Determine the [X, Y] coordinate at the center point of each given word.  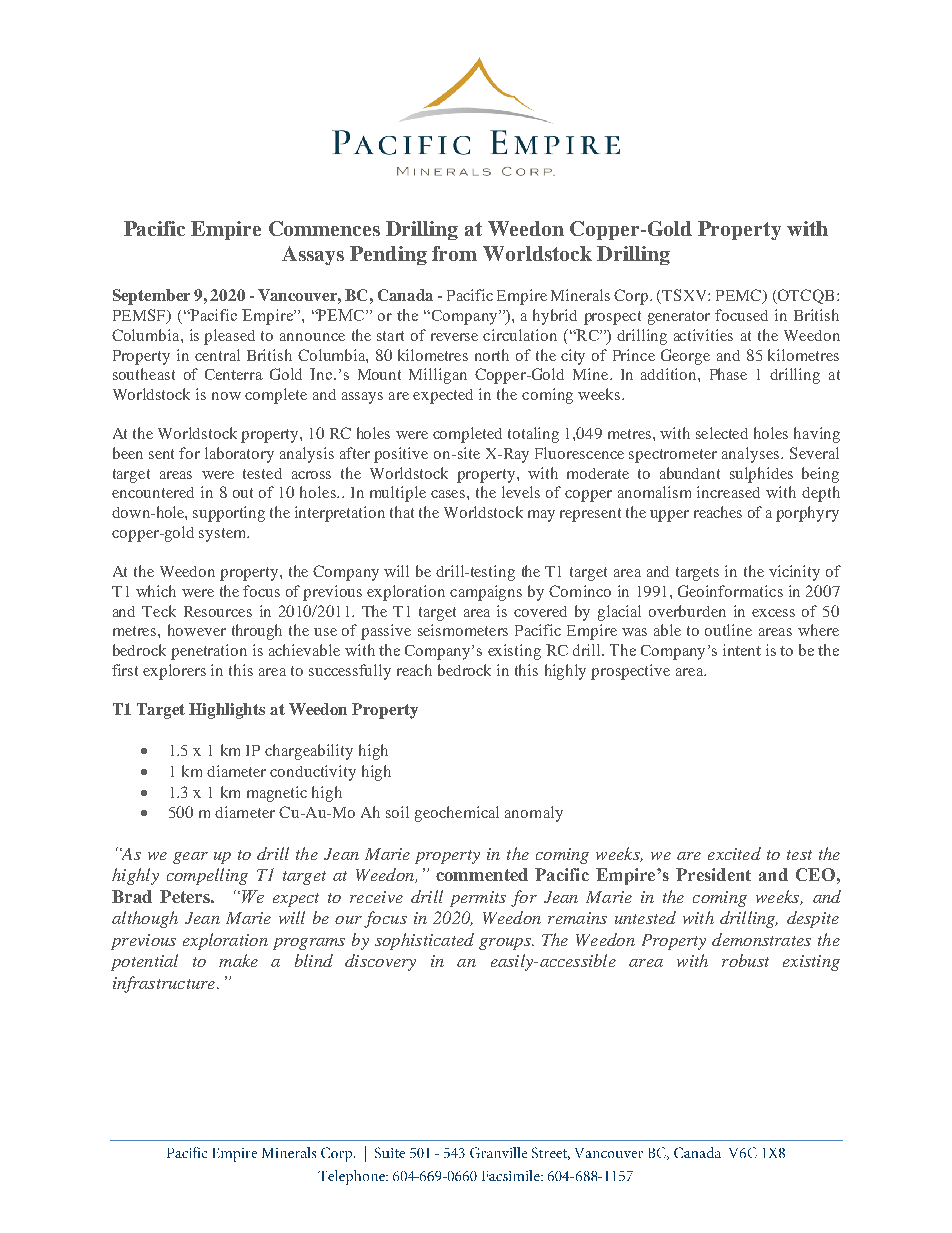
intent [742, 650]
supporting [229, 514]
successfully [350, 672]
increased [728, 492]
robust [745, 960]
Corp [632, 297]
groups [506, 944]
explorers [174, 672]
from [454, 253]
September [151, 297]
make [238, 960]
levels [521, 492]
